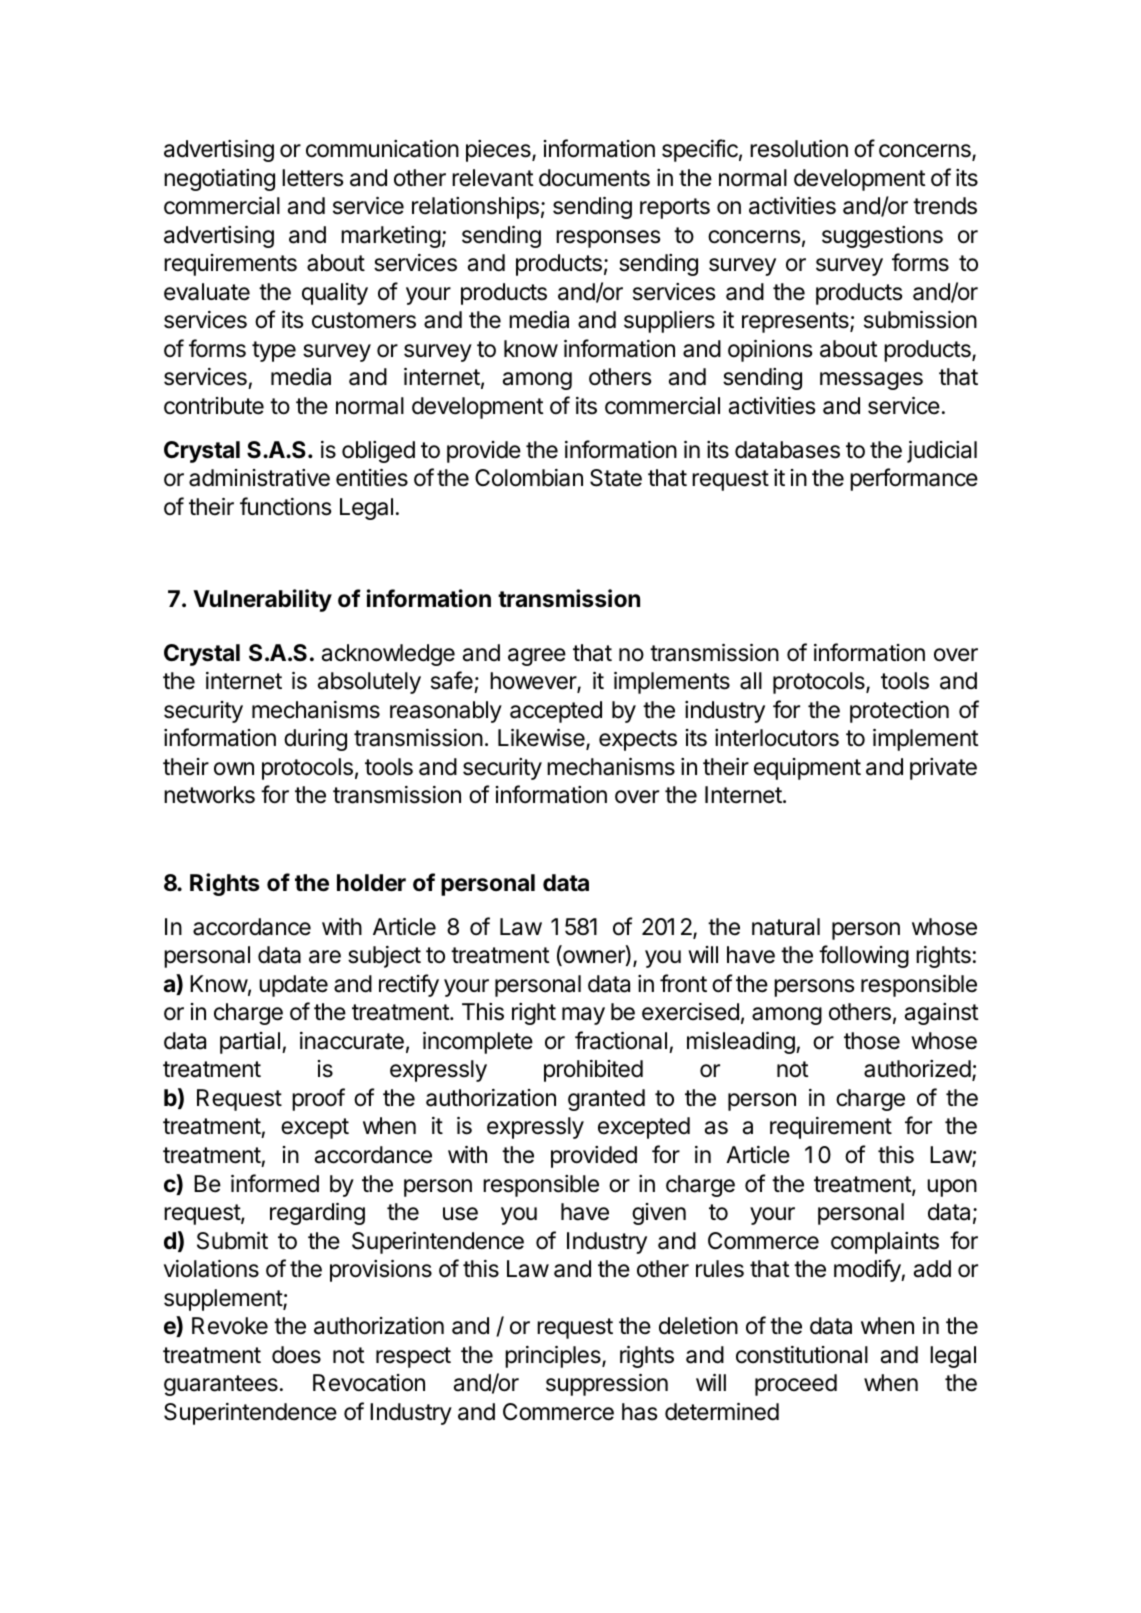  I want to click on letters, so click(313, 178).
